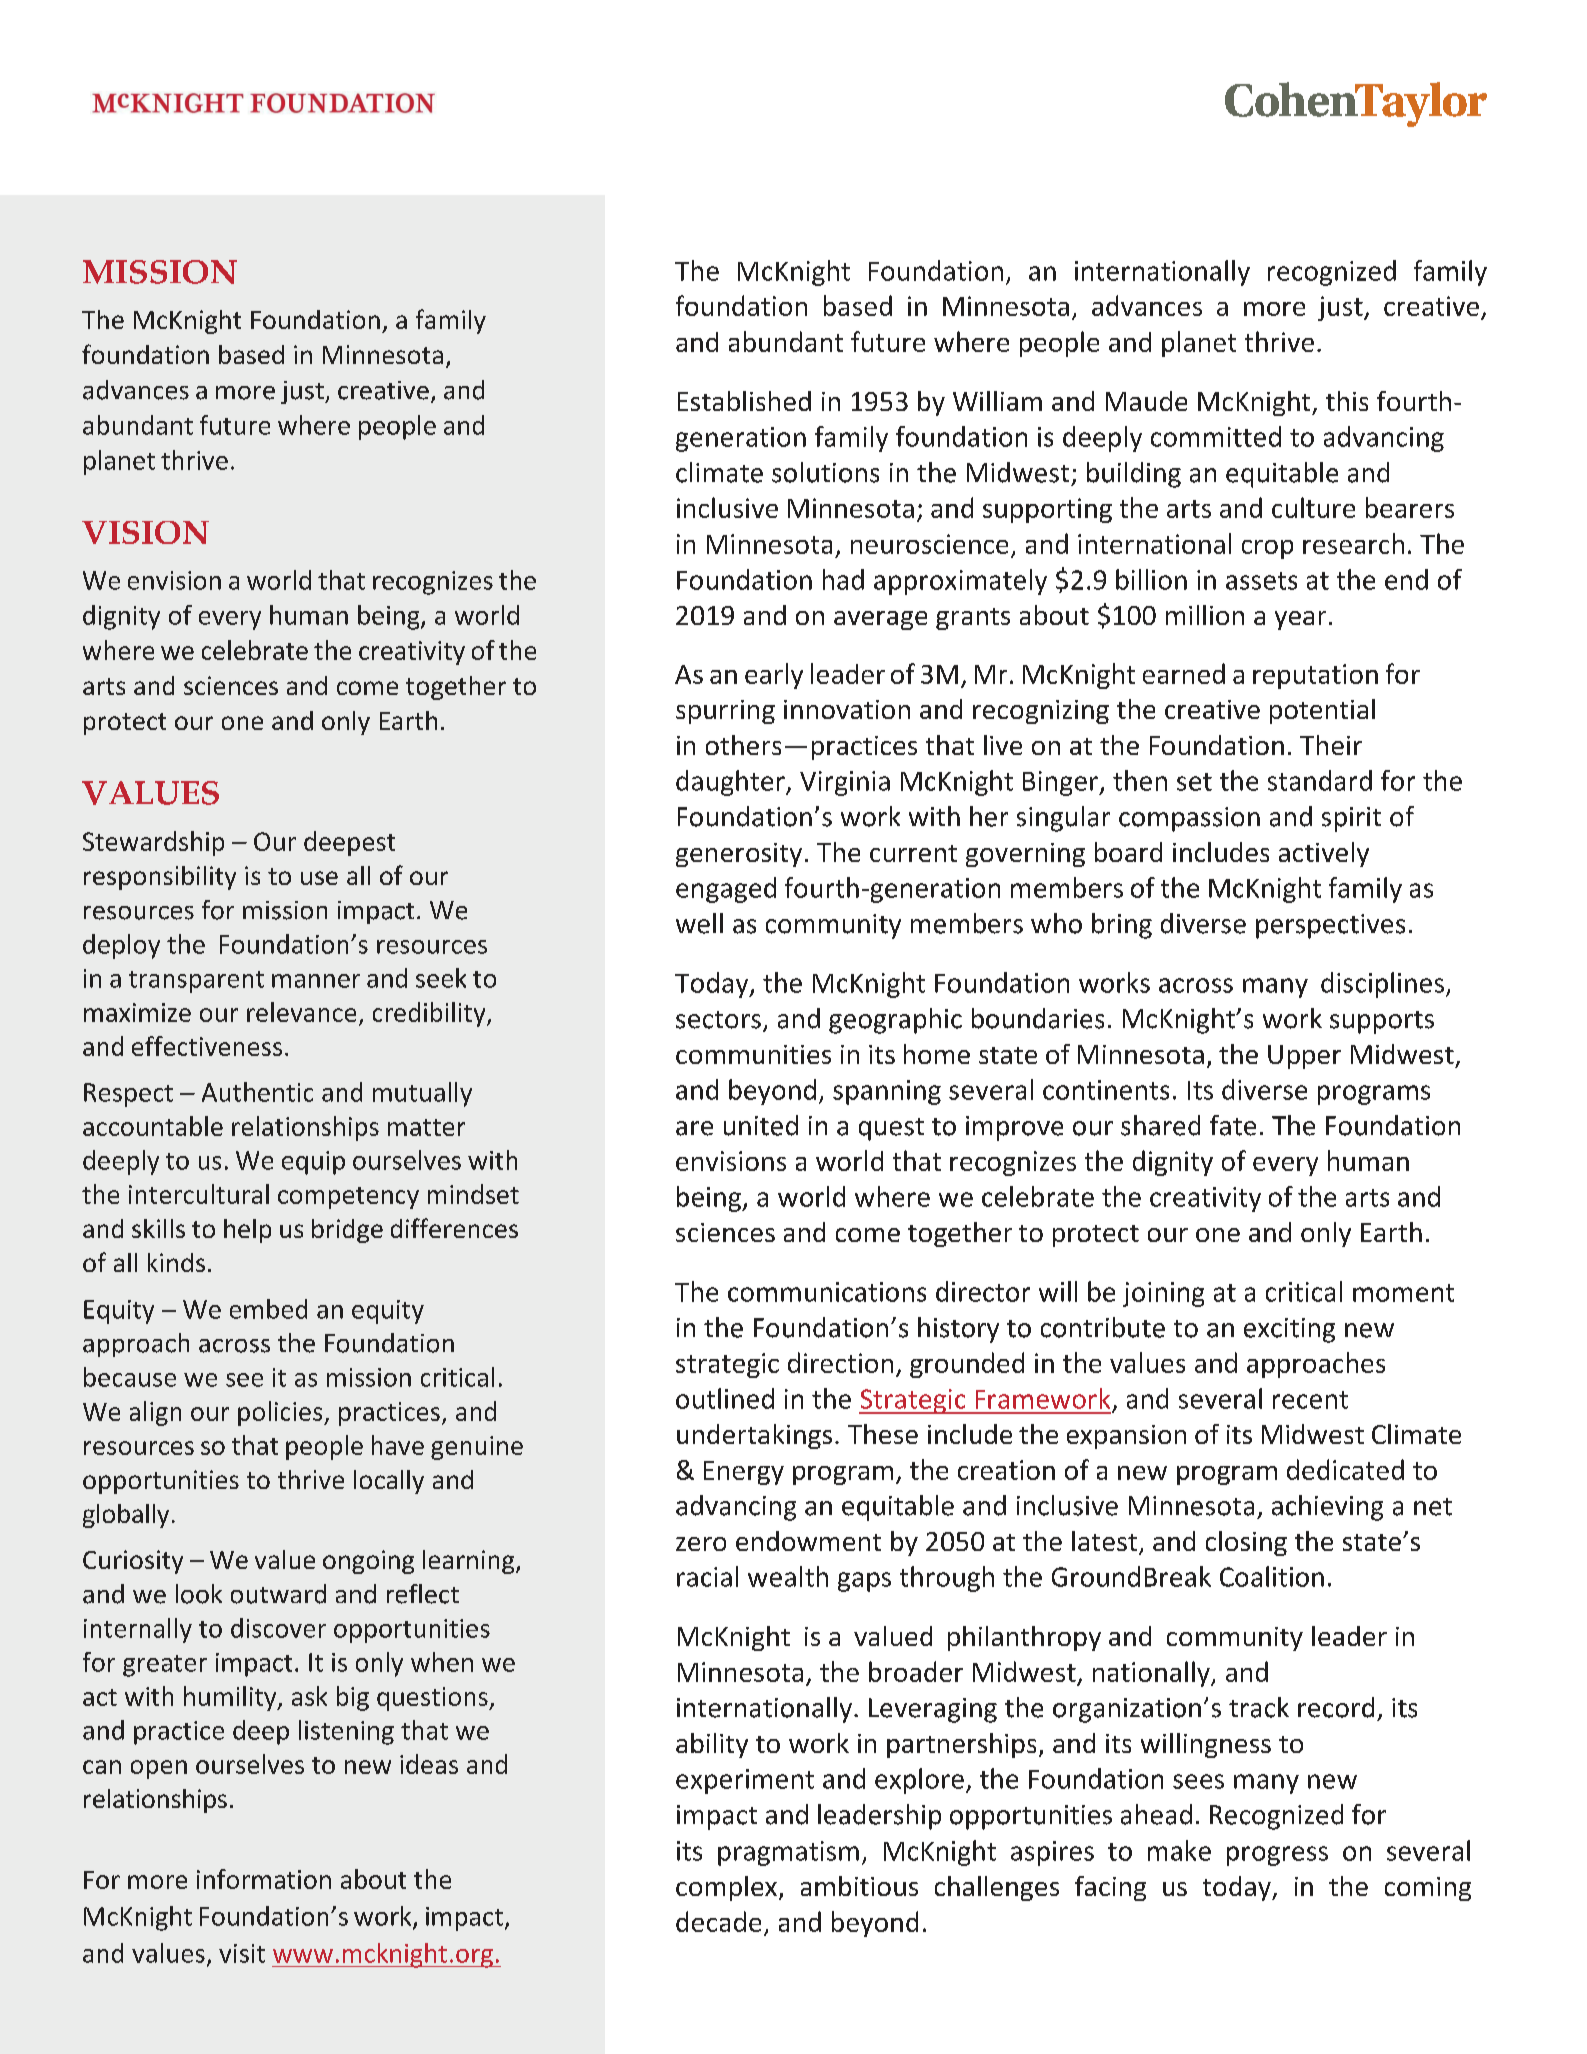 The image size is (1587, 2054). Describe the element at coordinates (1216, 436) in the screenshot. I see `committed` at that location.
